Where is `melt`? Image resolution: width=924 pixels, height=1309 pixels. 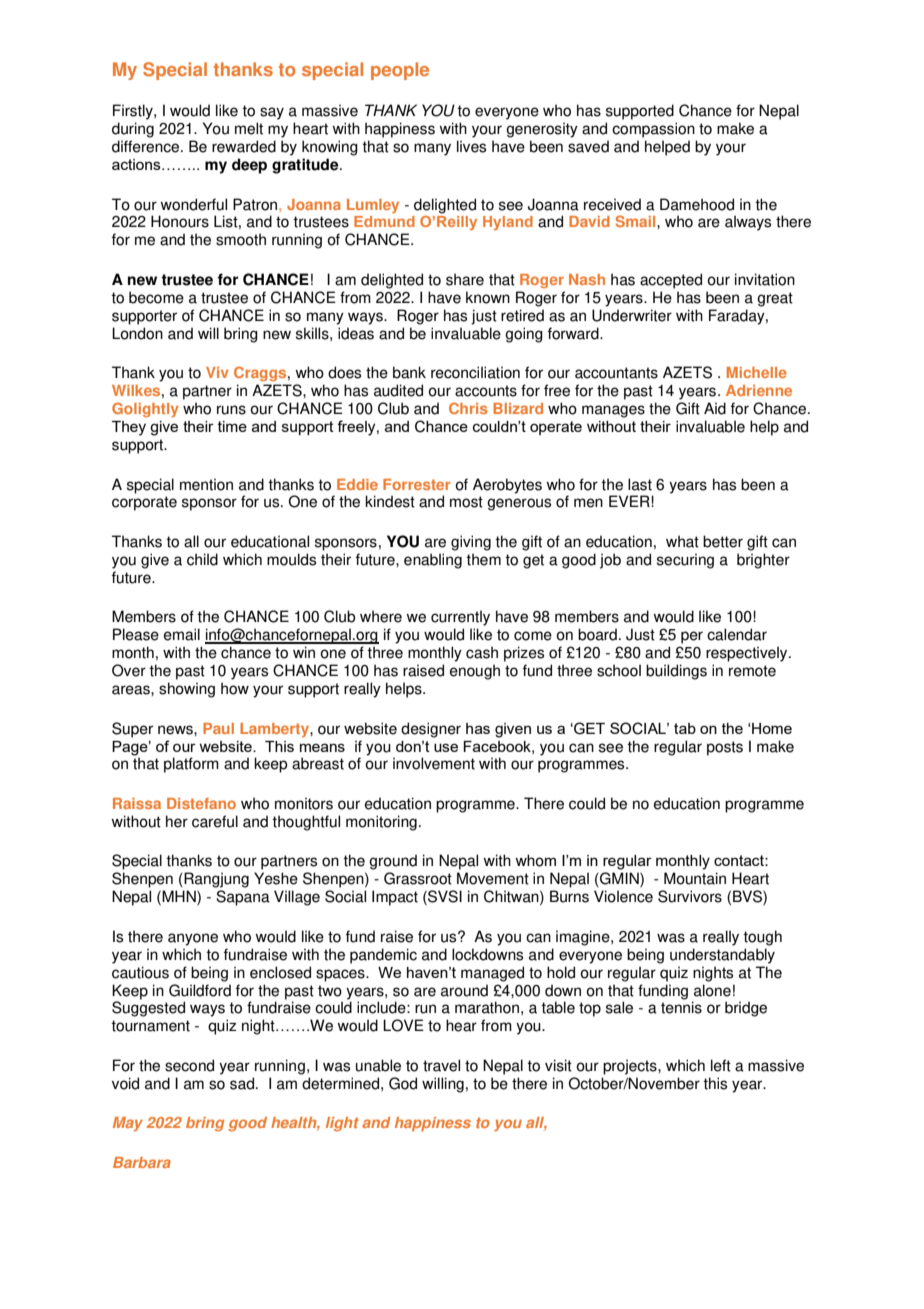
melt is located at coordinates (249, 128).
